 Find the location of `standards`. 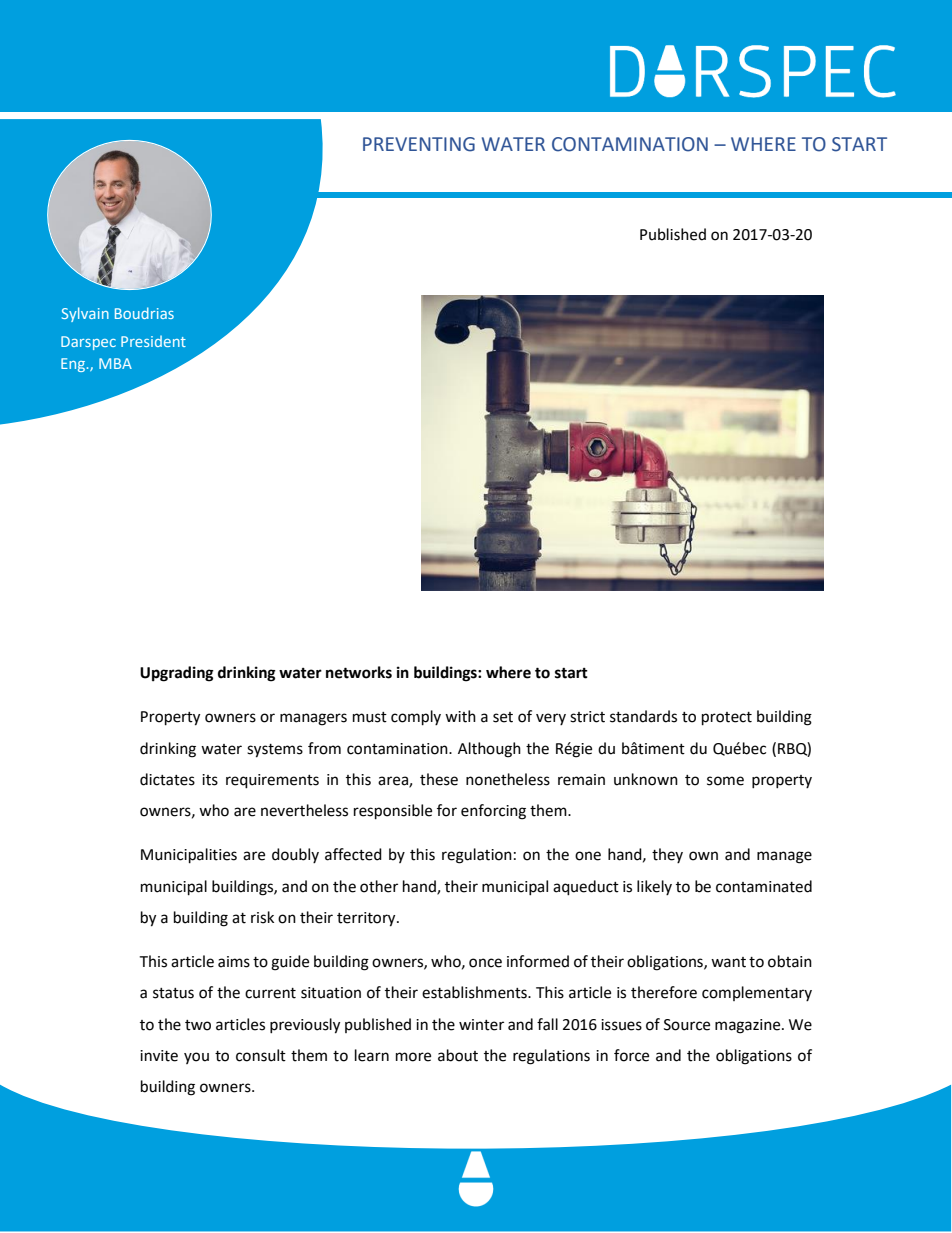

standards is located at coordinates (643, 716).
